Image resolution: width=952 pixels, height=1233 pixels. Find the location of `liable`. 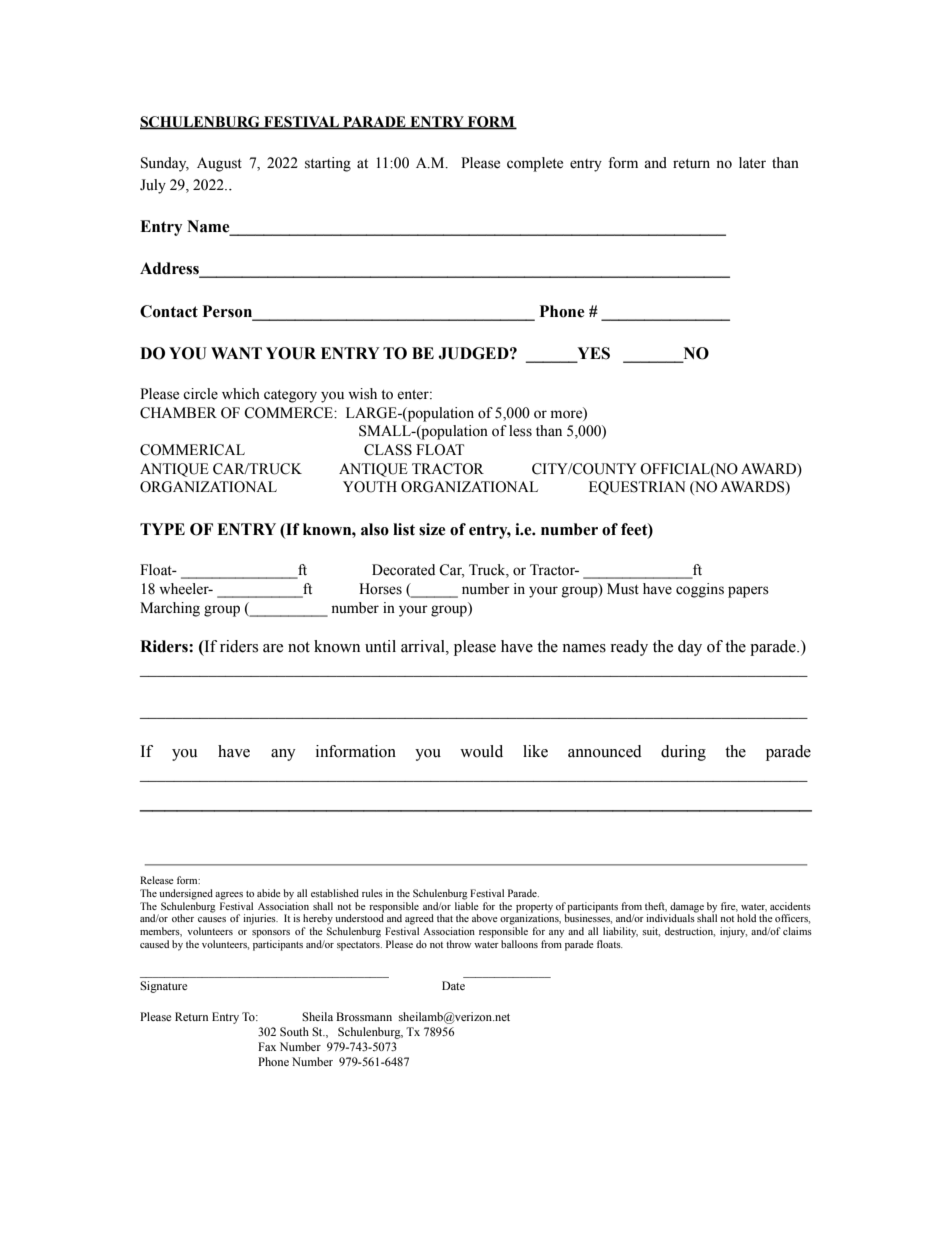

liable is located at coordinates (467, 904).
